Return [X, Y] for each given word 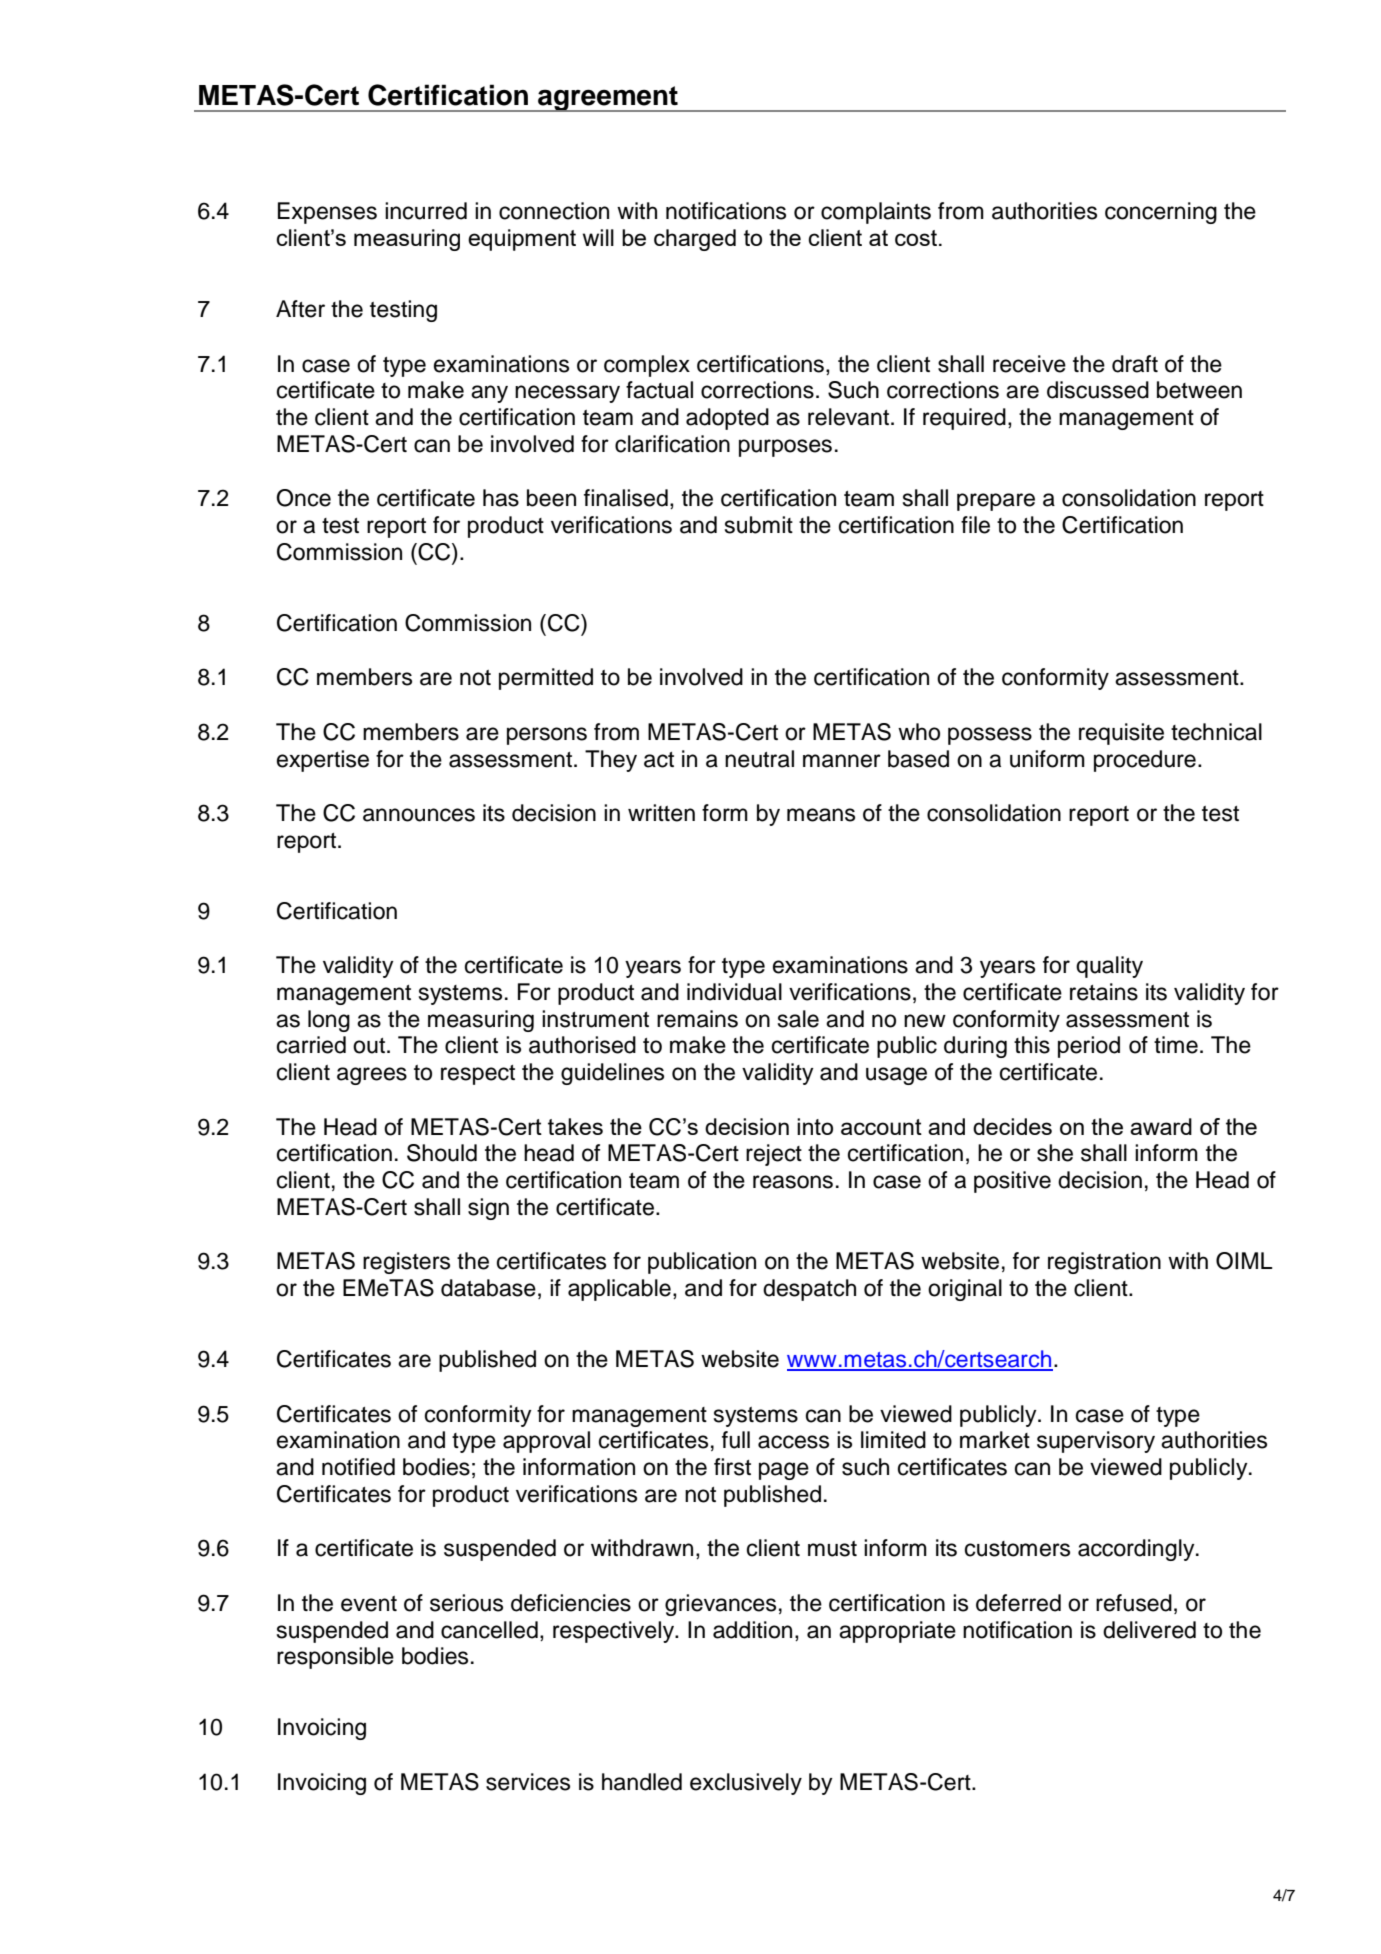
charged [695, 240]
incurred [426, 211]
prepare [996, 502]
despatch [809, 1290]
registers [406, 1263]
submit [759, 525]
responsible [335, 1658]
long [329, 1021]
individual [734, 992]
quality [1109, 967]
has [501, 498]
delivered [1149, 1630]
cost [916, 238]
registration [1104, 1263]
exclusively [746, 1784]
